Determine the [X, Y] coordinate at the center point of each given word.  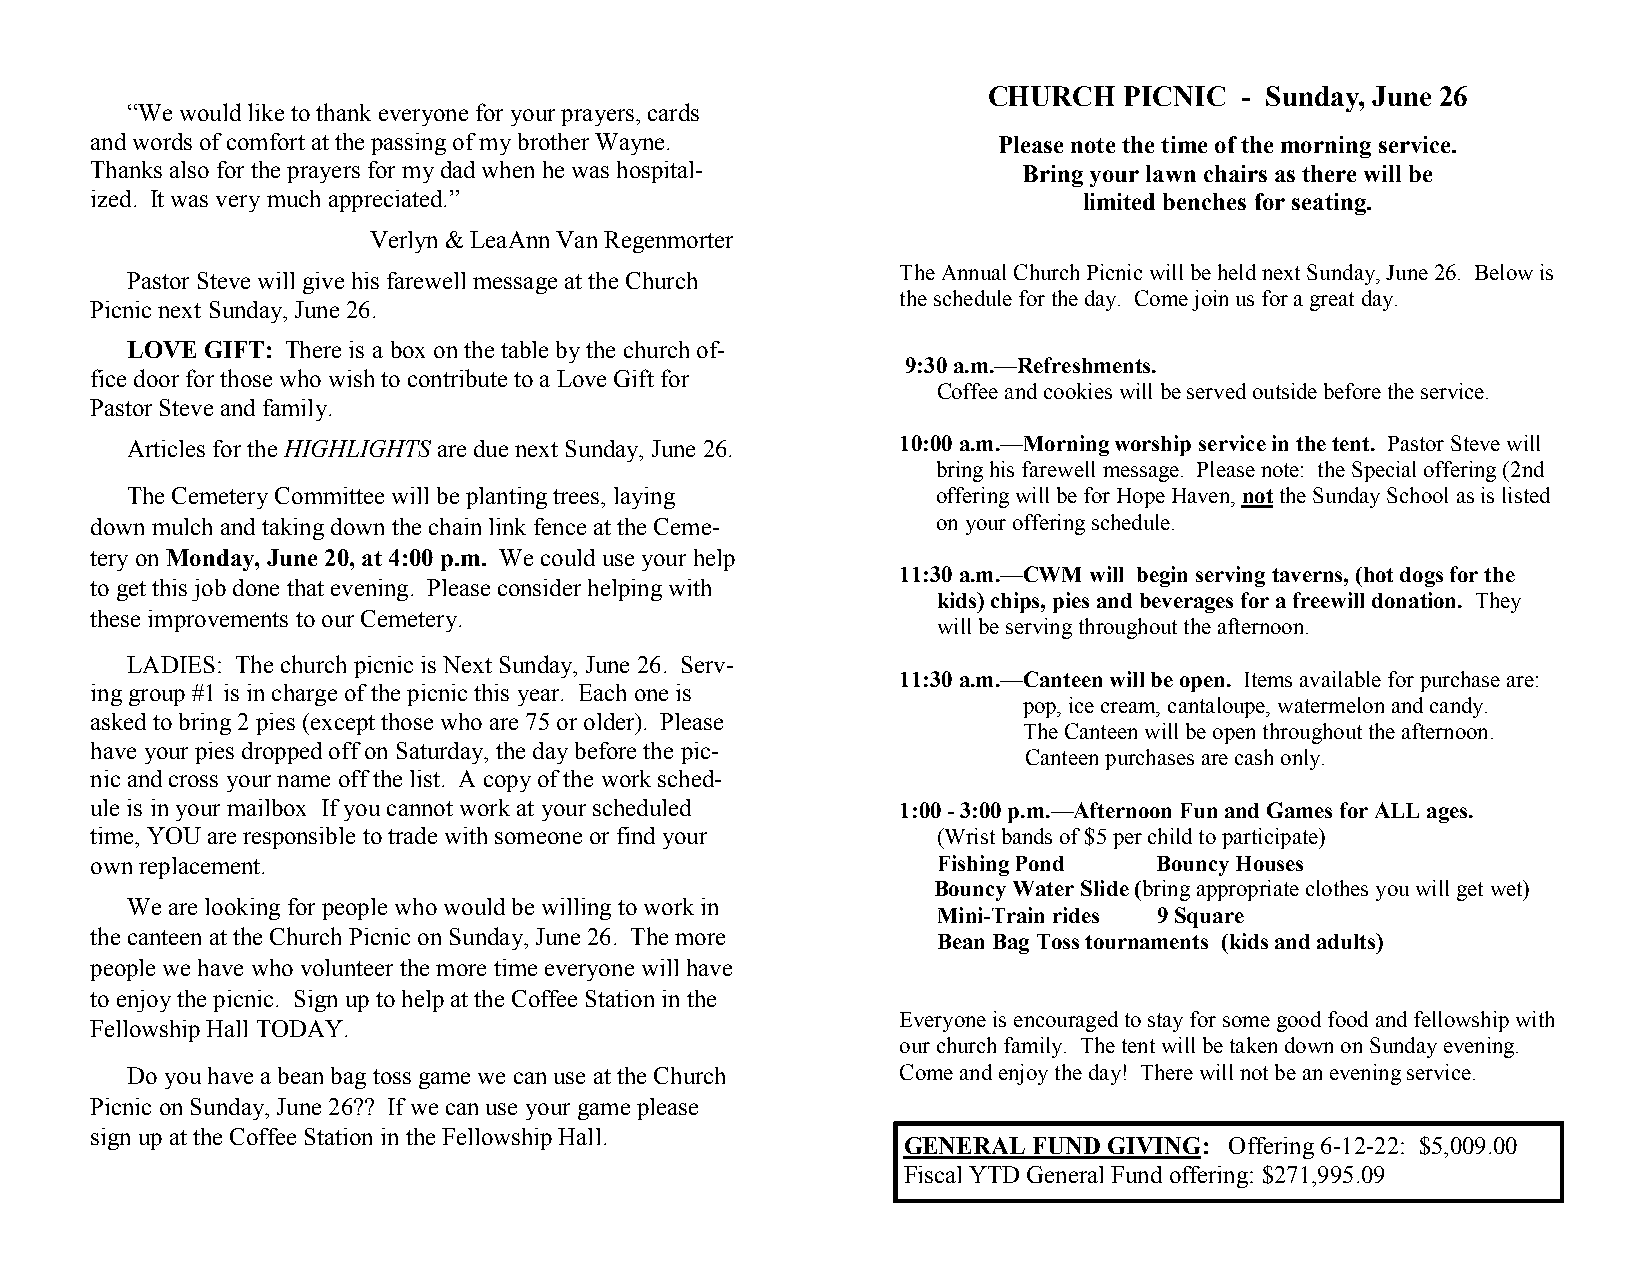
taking [293, 529]
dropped [282, 753]
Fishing [974, 865]
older [610, 721]
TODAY [300, 1028]
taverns [1308, 575]
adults [1347, 941]
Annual [974, 272]
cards [673, 112]
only [1302, 759]
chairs [1235, 173]
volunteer [347, 967]
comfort [266, 141]
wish [351, 378]
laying [644, 498]
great [1332, 301]
